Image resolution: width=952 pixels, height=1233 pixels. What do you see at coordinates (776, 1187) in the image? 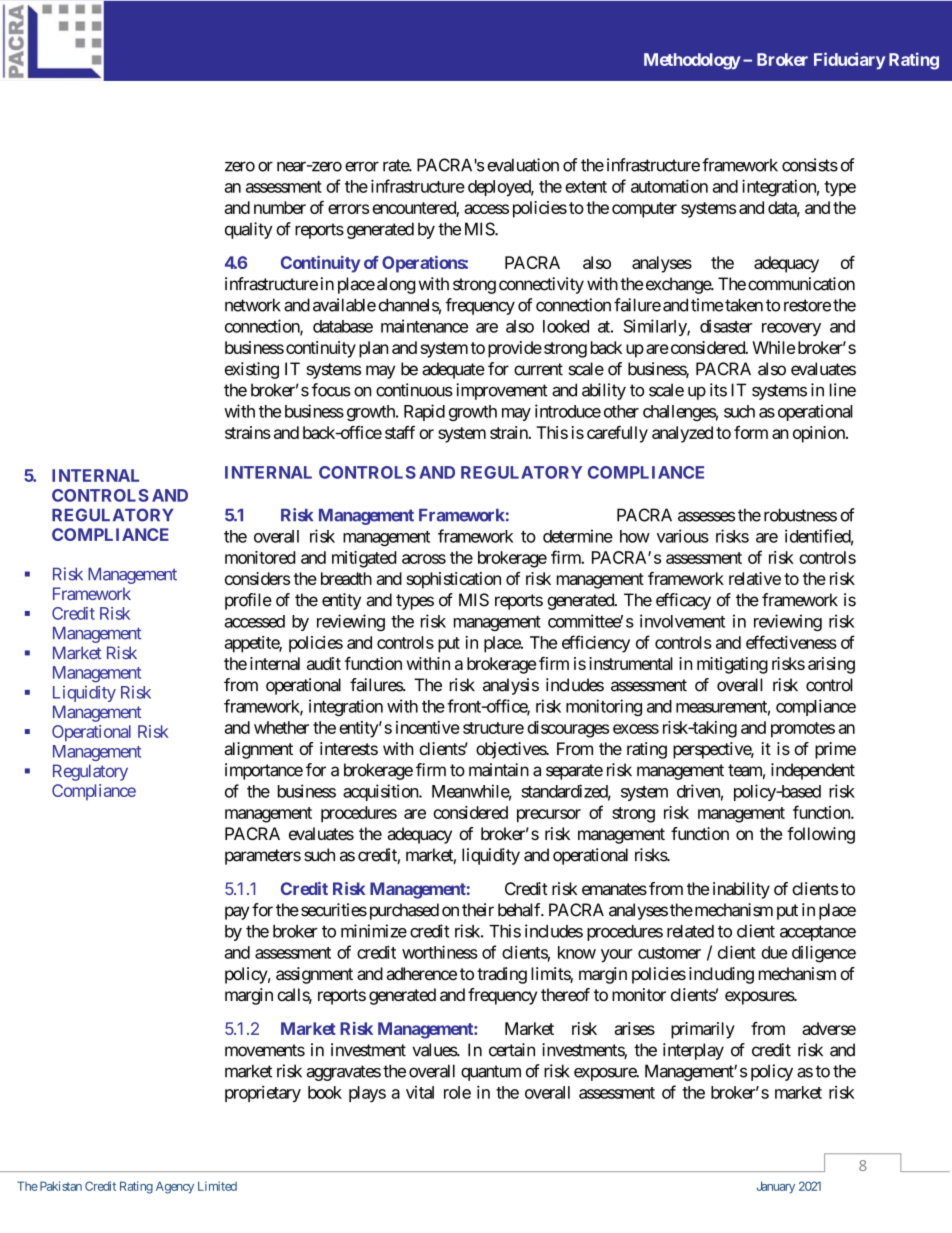
I see `January` at bounding box center [776, 1187].
